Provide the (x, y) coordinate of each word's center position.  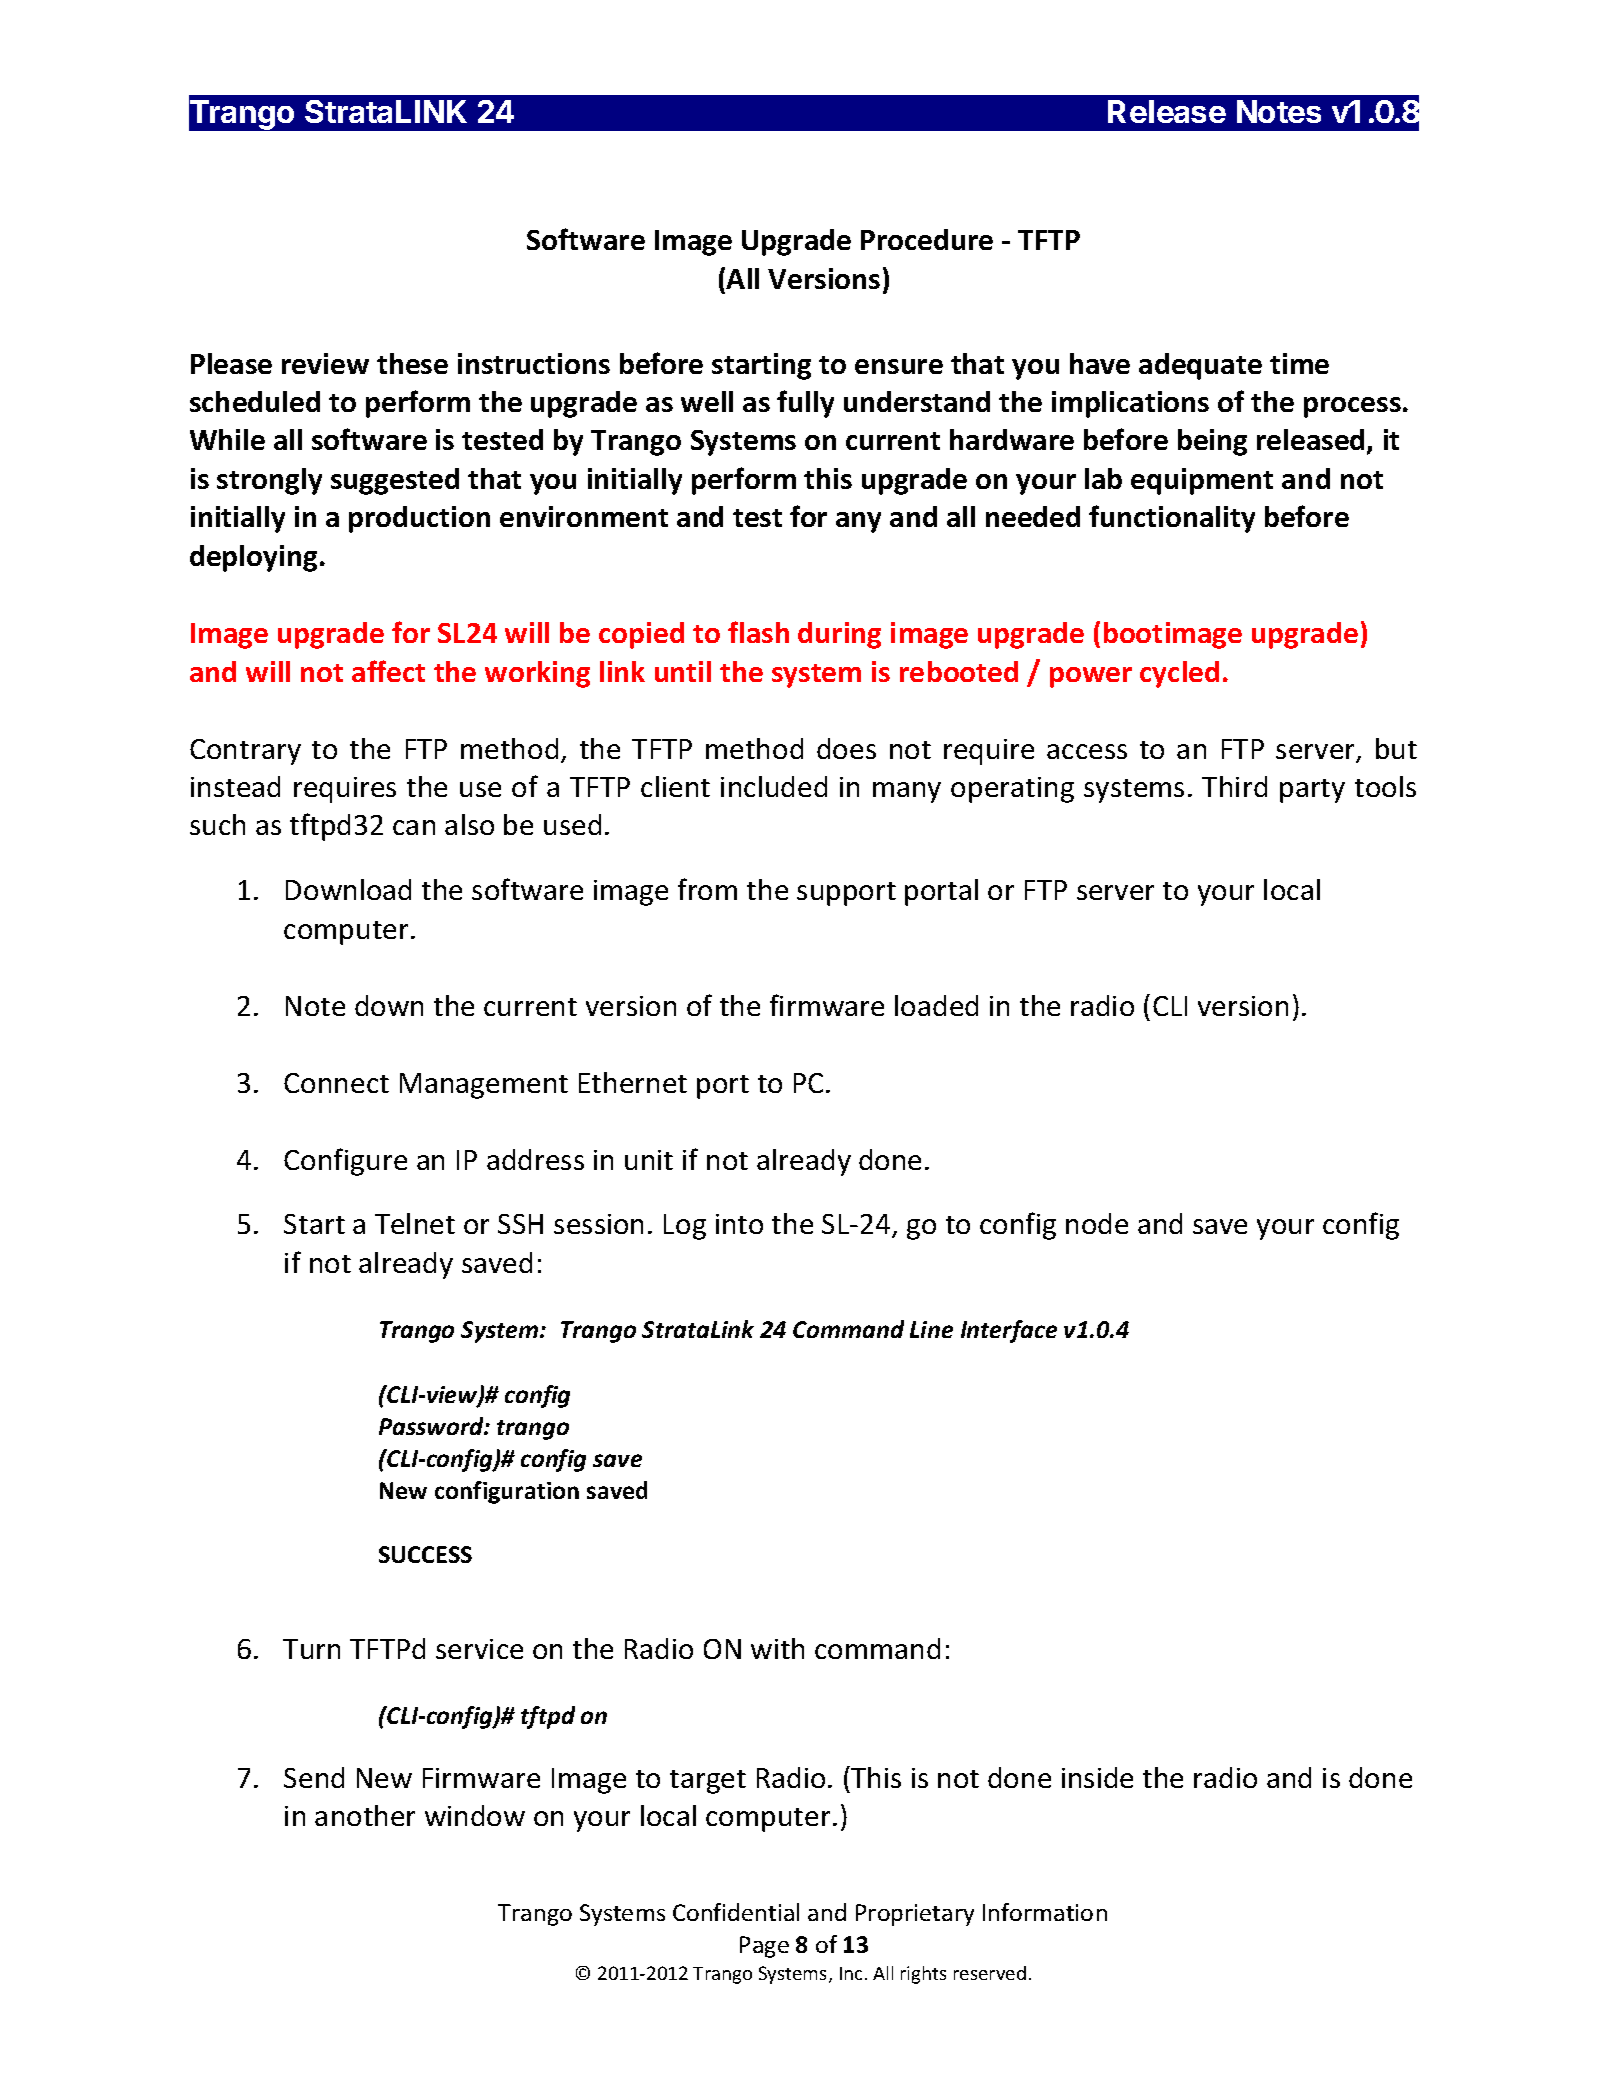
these (412, 363)
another (365, 1815)
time (1299, 363)
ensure (899, 366)
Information (1045, 1912)
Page (764, 1947)
